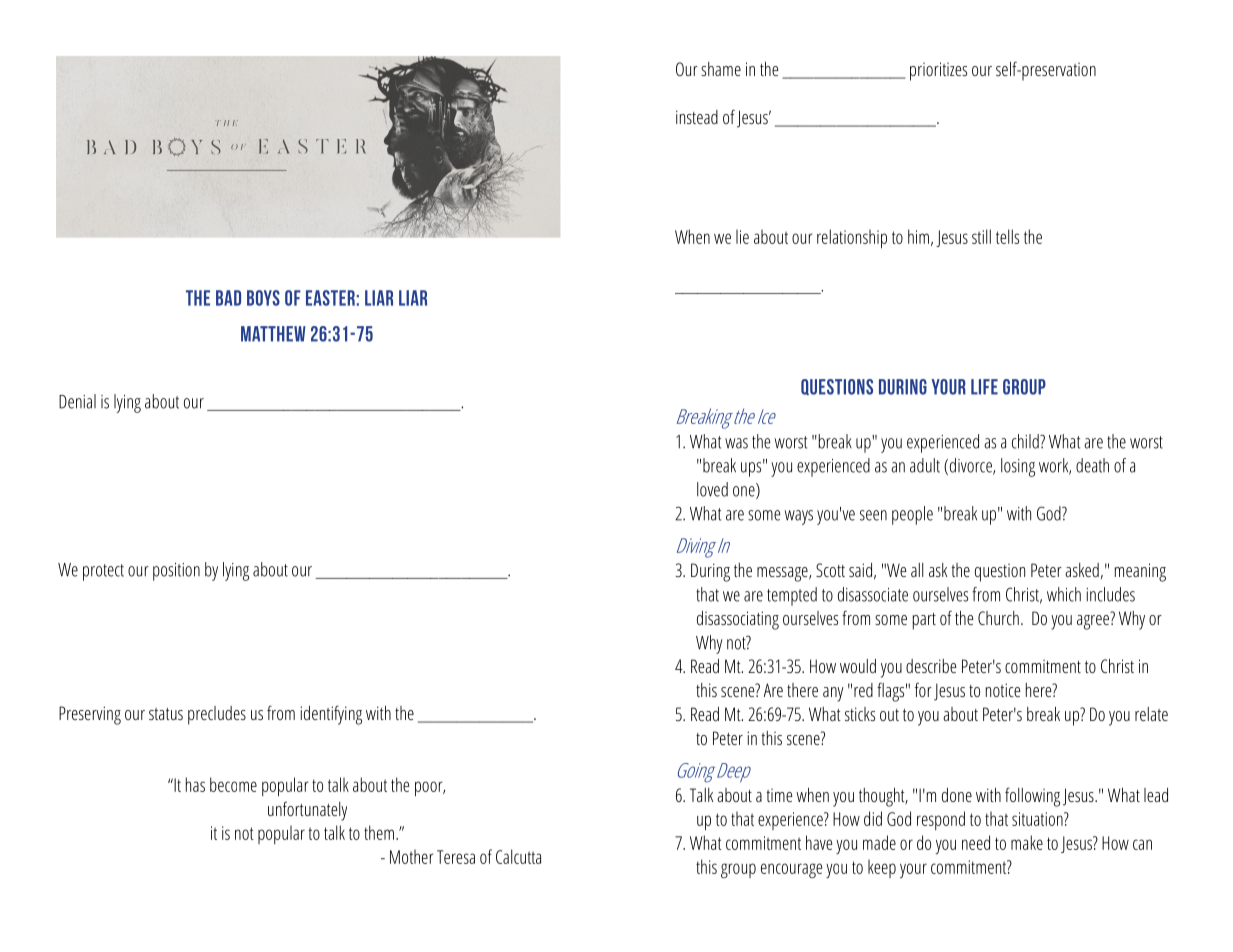 This image has height=952, width=1233. What do you see at coordinates (1026, 441) in the image?
I see `child` at bounding box center [1026, 441].
